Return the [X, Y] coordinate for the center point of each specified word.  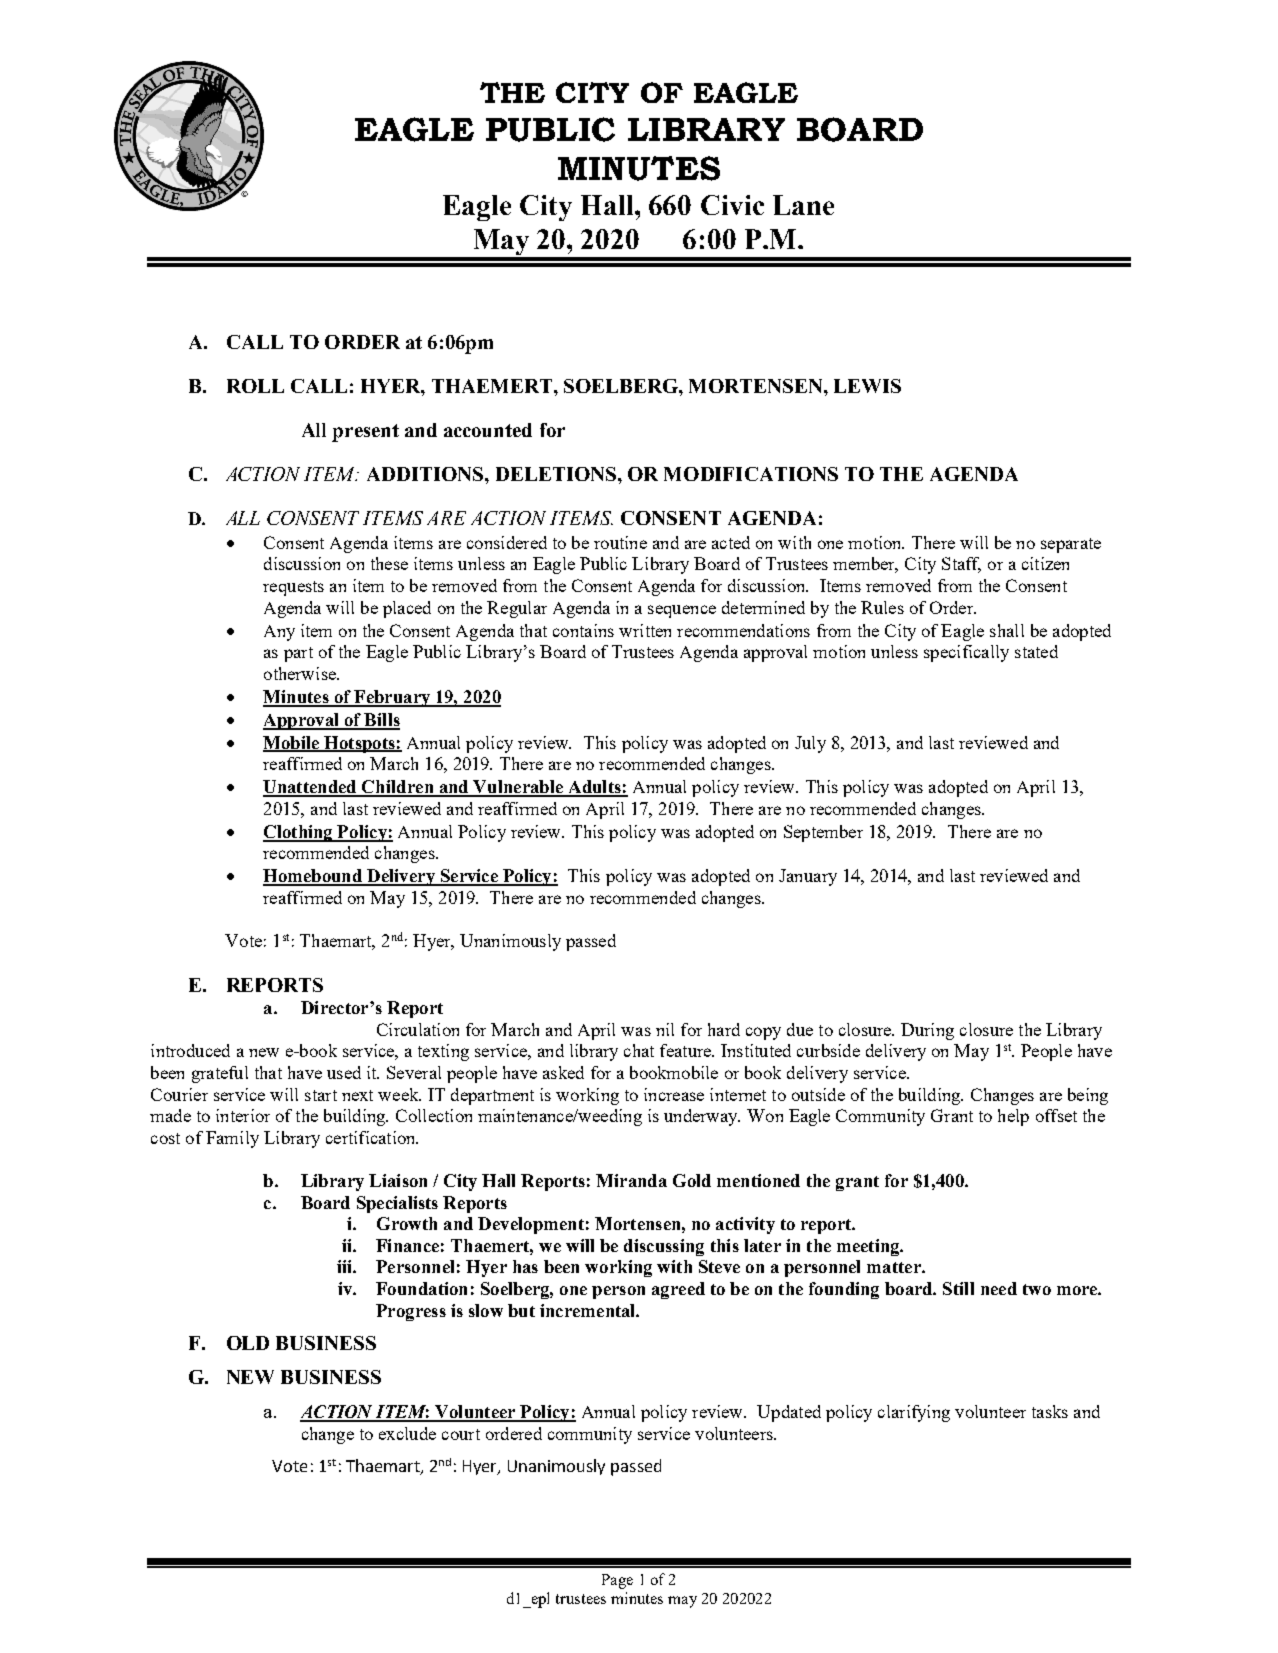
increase [674, 1094]
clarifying [914, 1413]
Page [617, 1581]
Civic [732, 205]
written [645, 630]
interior [243, 1115]
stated [1036, 651]
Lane [803, 205]
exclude [407, 1433]
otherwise [301, 673]
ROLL [255, 386]
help [1013, 1117]
